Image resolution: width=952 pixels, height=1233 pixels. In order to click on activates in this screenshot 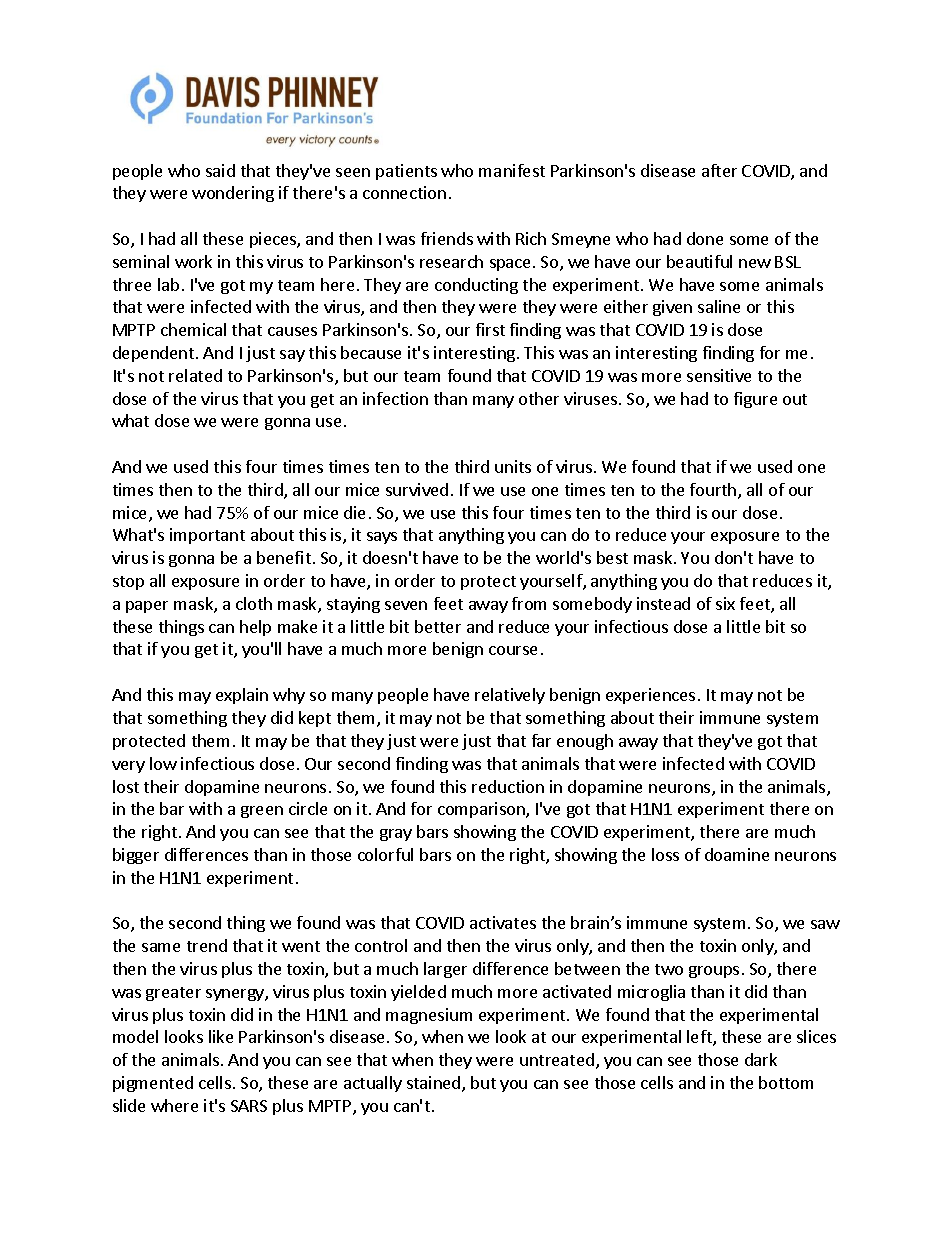, I will do `click(503, 922)`.
